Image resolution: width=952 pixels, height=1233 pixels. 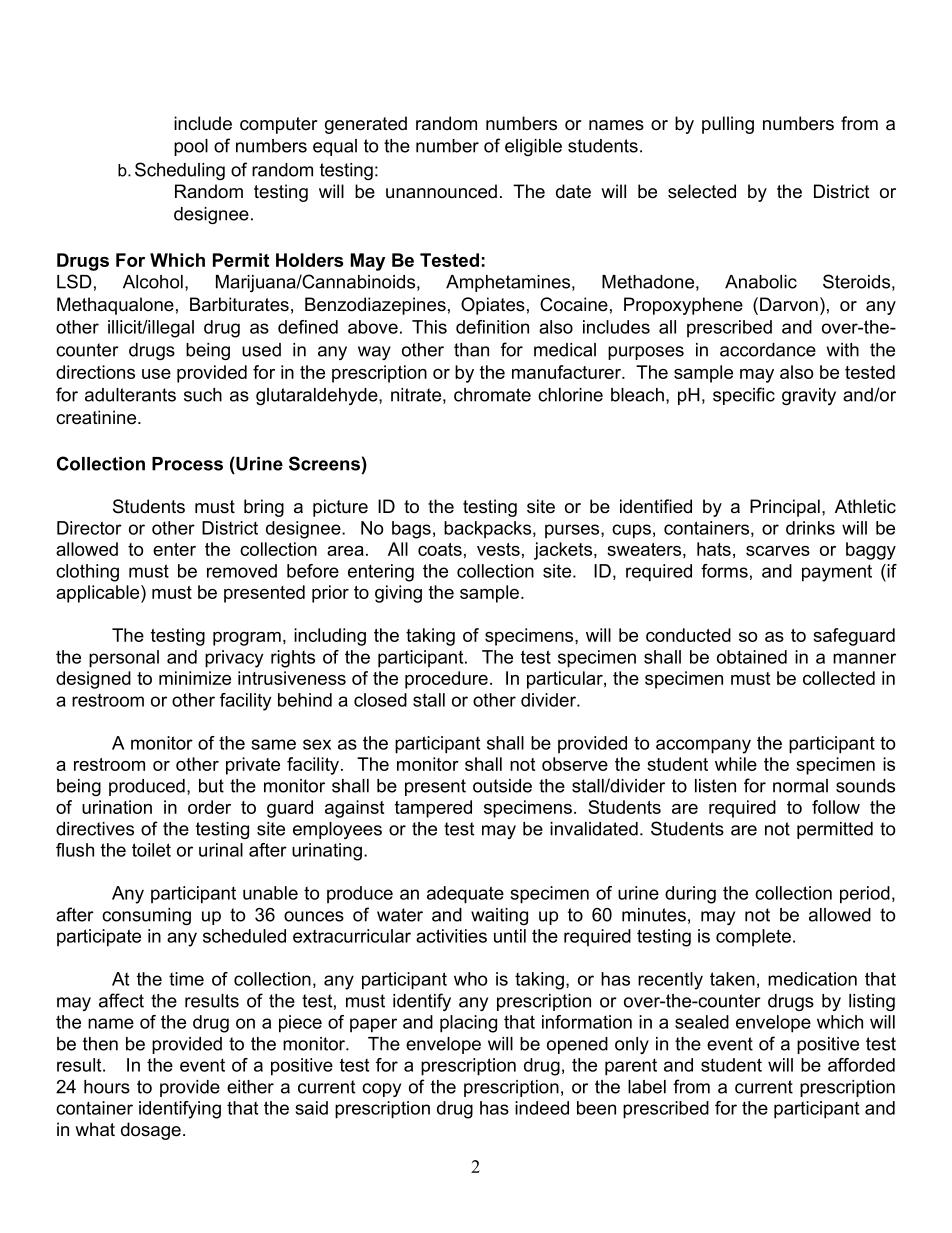 What do you see at coordinates (411, 530) in the screenshot?
I see `bags` at bounding box center [411, 530].
